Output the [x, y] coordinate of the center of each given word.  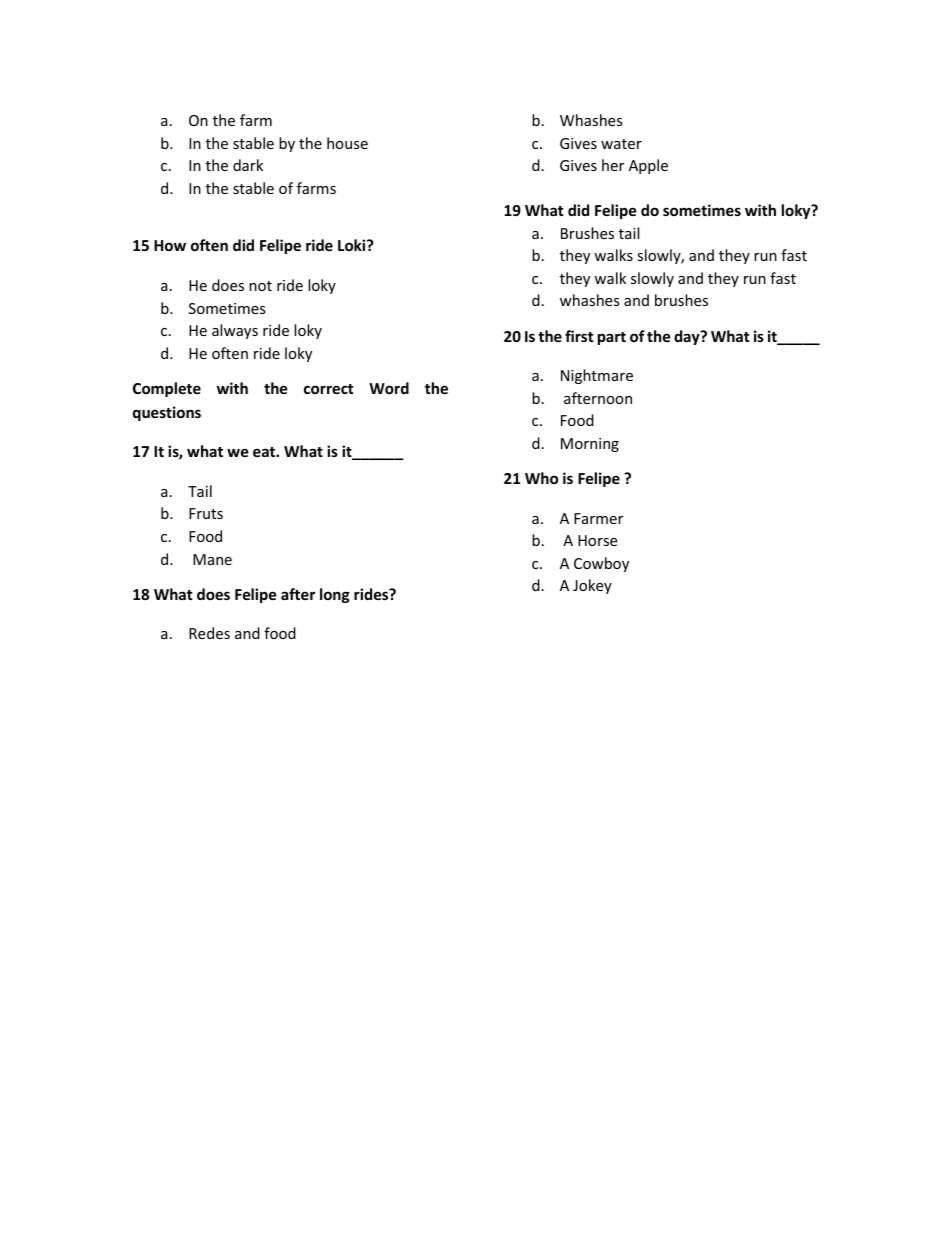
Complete [167, 389]
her [613, 165]
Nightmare [597, 376]
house [347, 143]
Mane [212, 559]
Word [389, 388]
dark [248, 165]
